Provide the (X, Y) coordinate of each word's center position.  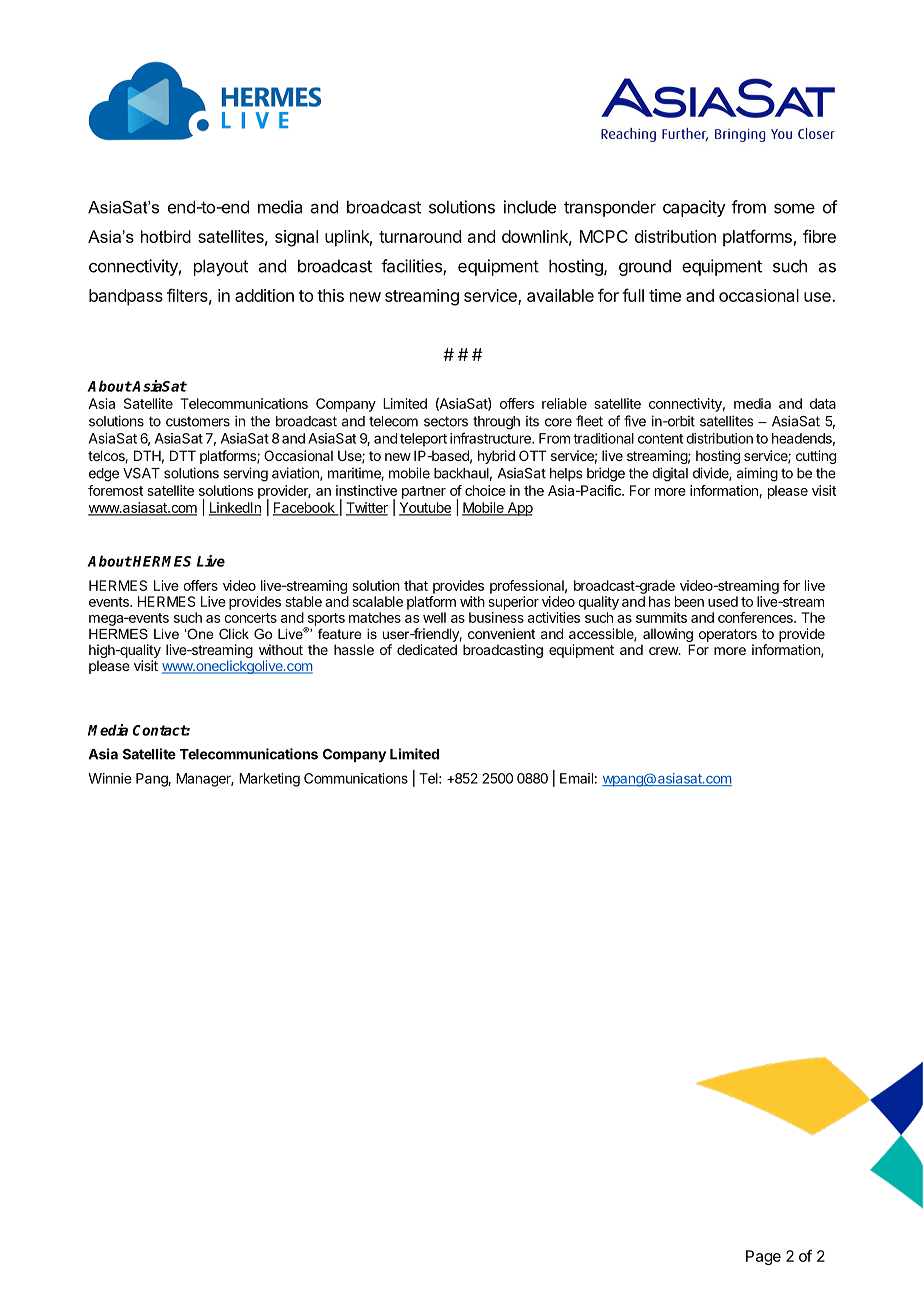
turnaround (420, 236)
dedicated (427, 649)
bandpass (126, 297)
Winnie (110, 778)
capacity (694, 208)
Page (763, 1257)
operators (728, 635)
